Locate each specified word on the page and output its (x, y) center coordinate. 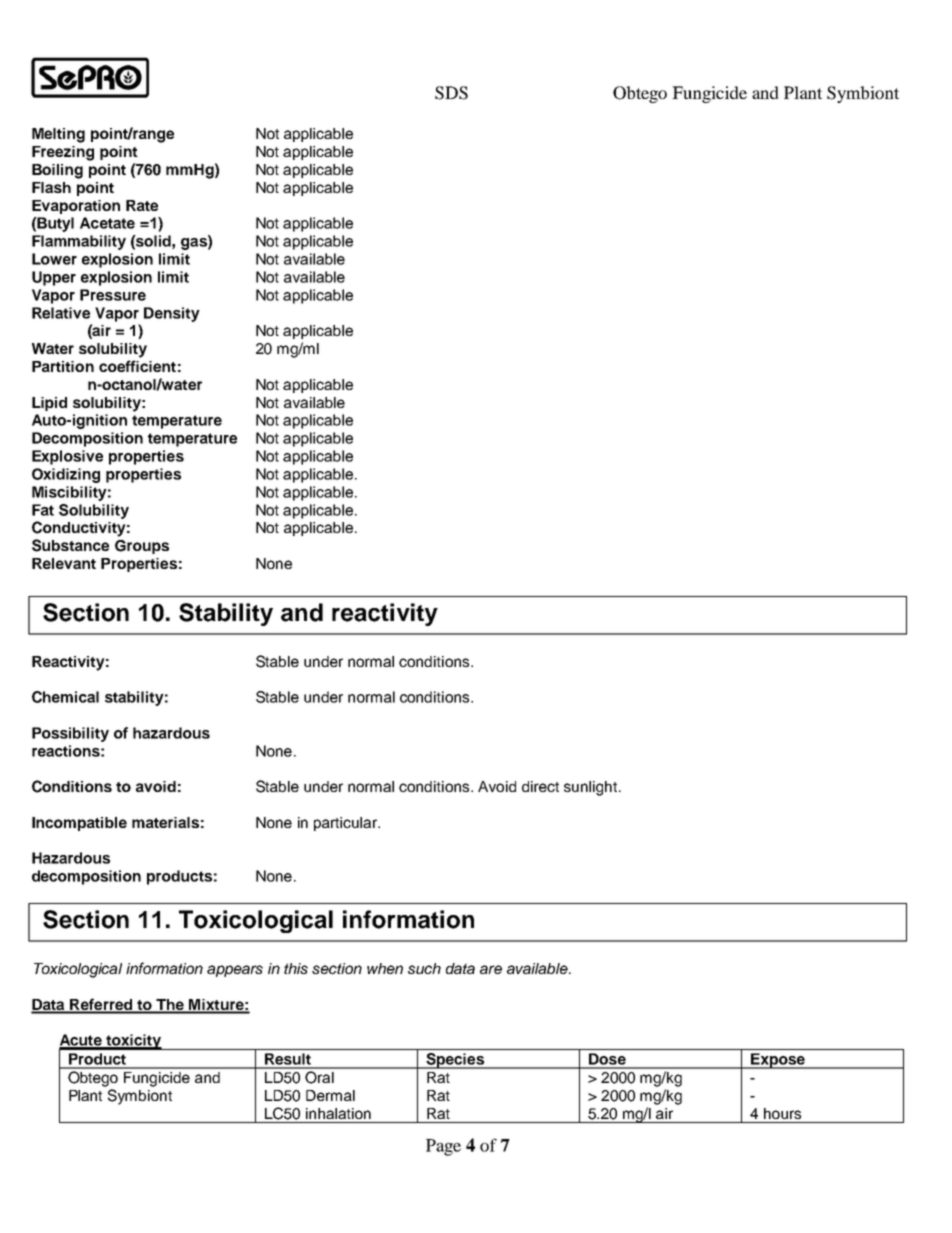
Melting (58, 135)
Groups (142, 547)
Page (443, 1147)
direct (540, 786)
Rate (142, 205)
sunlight (592, 788)
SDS (451, 93)
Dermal (330, 1095)
